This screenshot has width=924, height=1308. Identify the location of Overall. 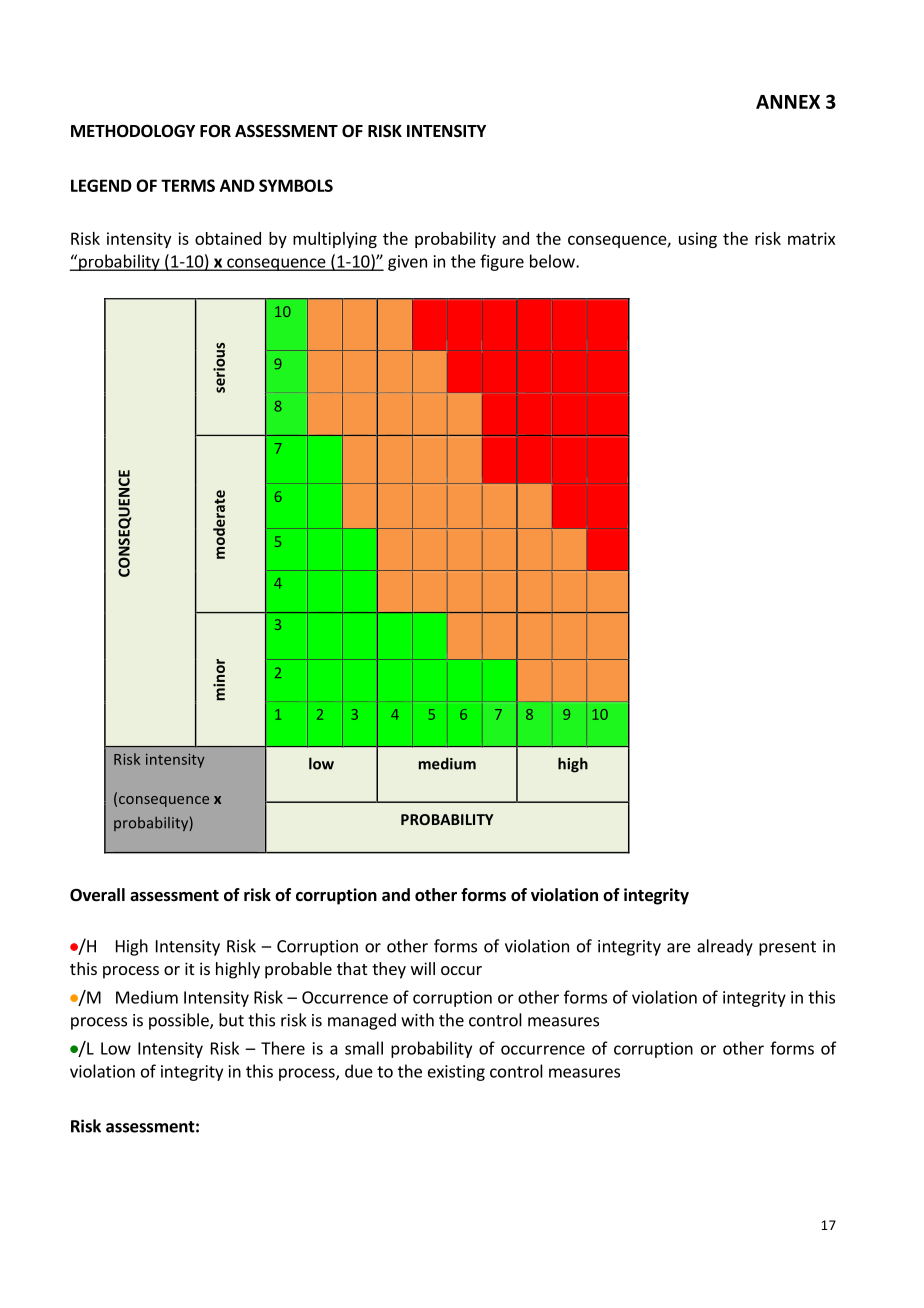
(97, 895).
